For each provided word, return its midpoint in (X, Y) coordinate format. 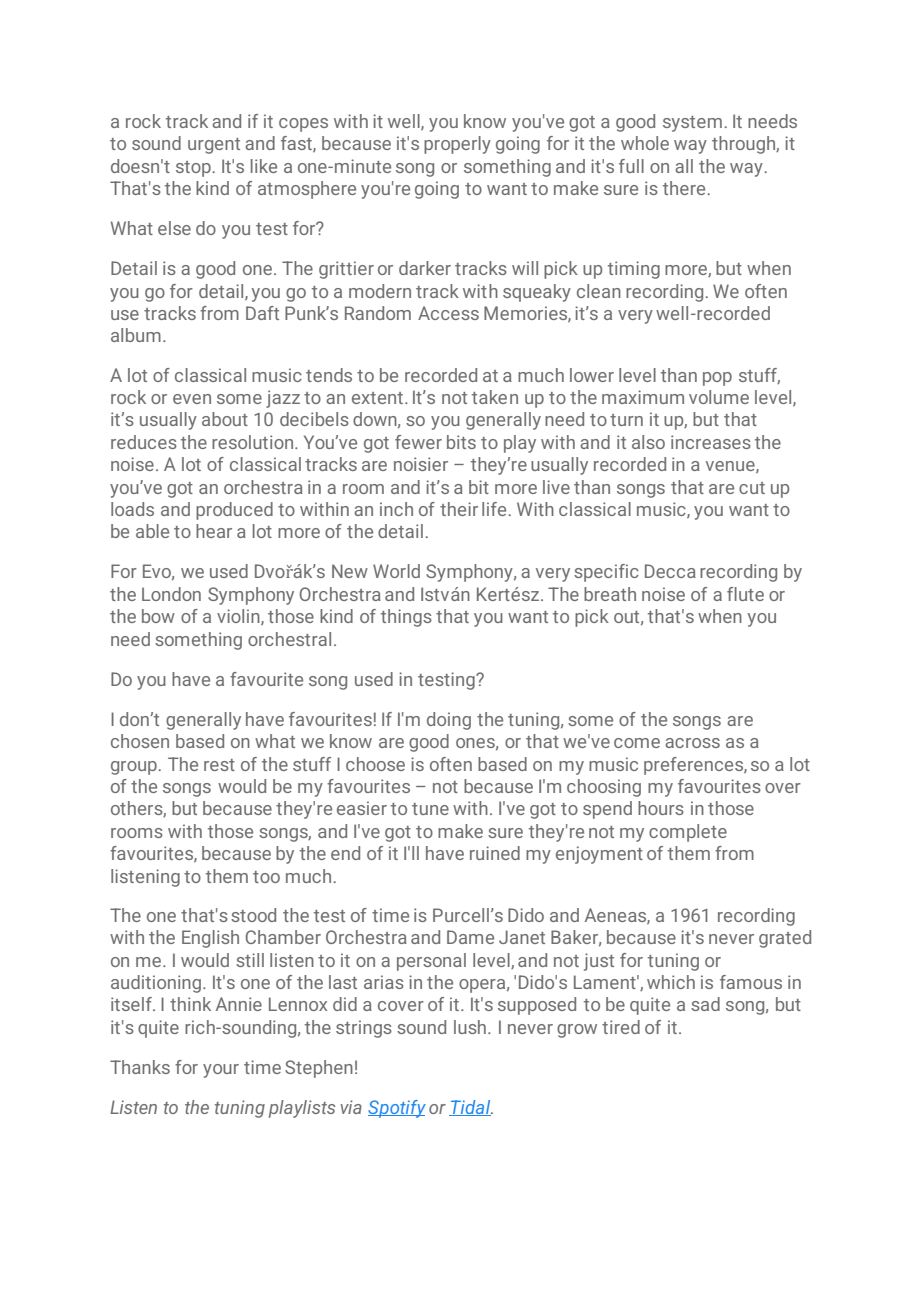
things (406, 618)
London (171, 594)
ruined (495, 853)
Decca (670, 571)
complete (688, 833)
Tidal (471, 1108)
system (692, 124)
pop (717, 379)
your (221, 1071)
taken (495, 397)
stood (253, 915)
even (192, 399)
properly (457, 145)
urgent (214, 146)
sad (705, 1004)
